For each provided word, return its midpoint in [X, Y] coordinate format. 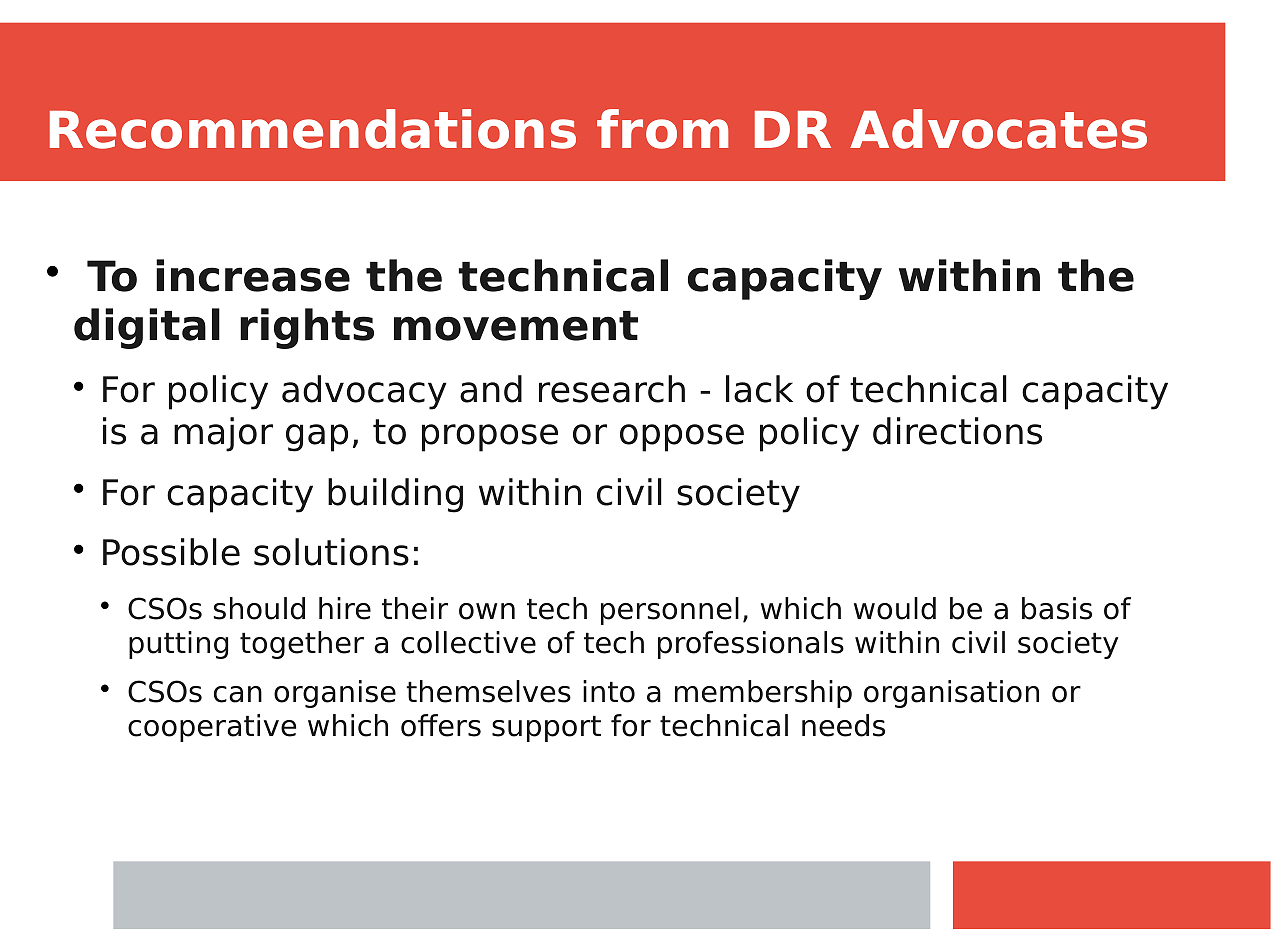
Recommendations [313, 129]
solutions [331, 552]
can [238, 694]
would [895, 608]
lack [759, 389]
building [395, 495]
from [662, 129]
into [609, 691]
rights [307, 328]
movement [516, 326]
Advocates [998, 129]
